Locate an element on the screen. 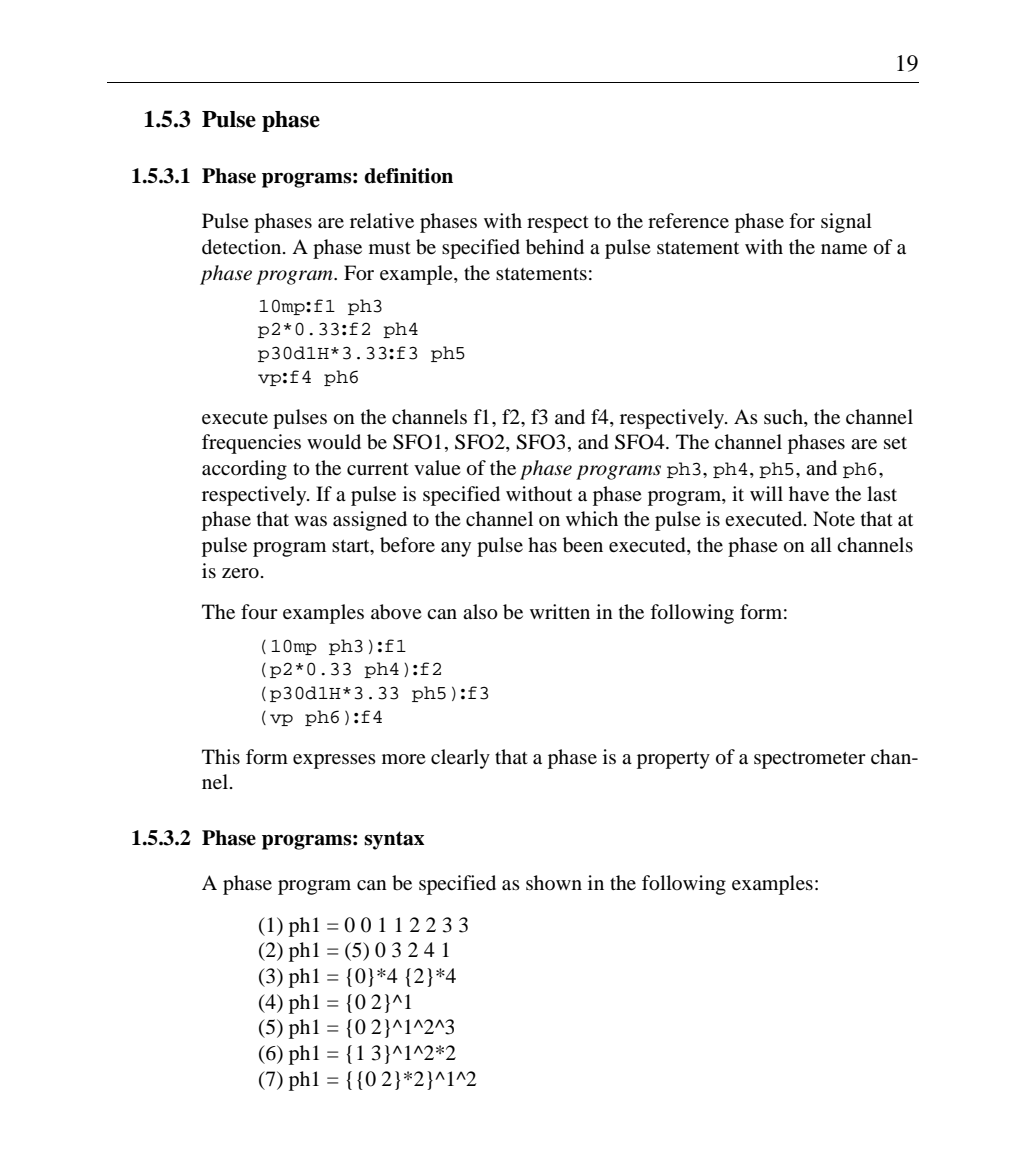  value is located at coordinates (437, 468).
